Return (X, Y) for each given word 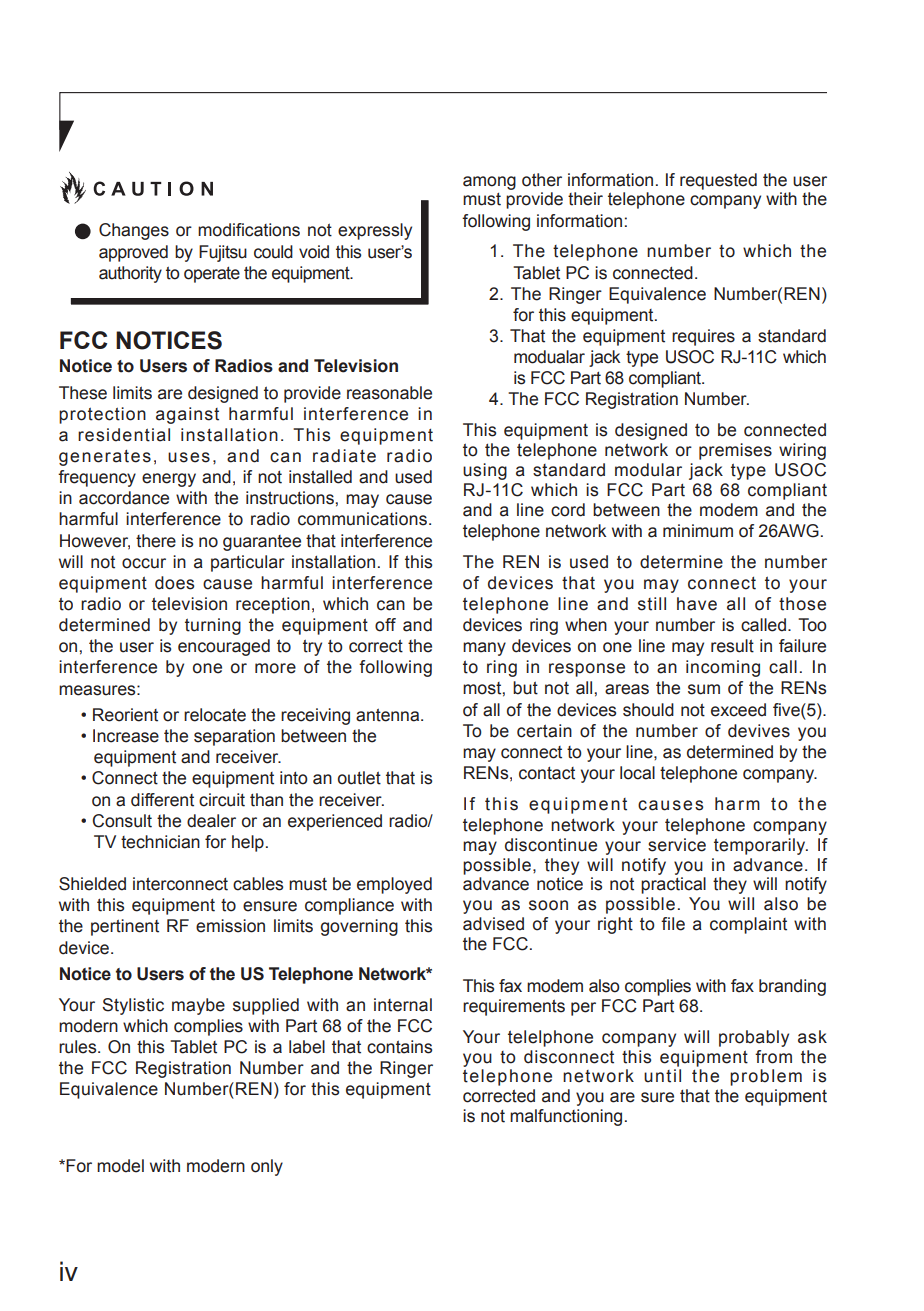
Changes (134, 231)
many (484, 649)
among (489, 183)
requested (718, 181)
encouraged (224, 647)
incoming (723, 668)
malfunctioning (566, 1117)
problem (766, 1077)
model (120, 1166)
